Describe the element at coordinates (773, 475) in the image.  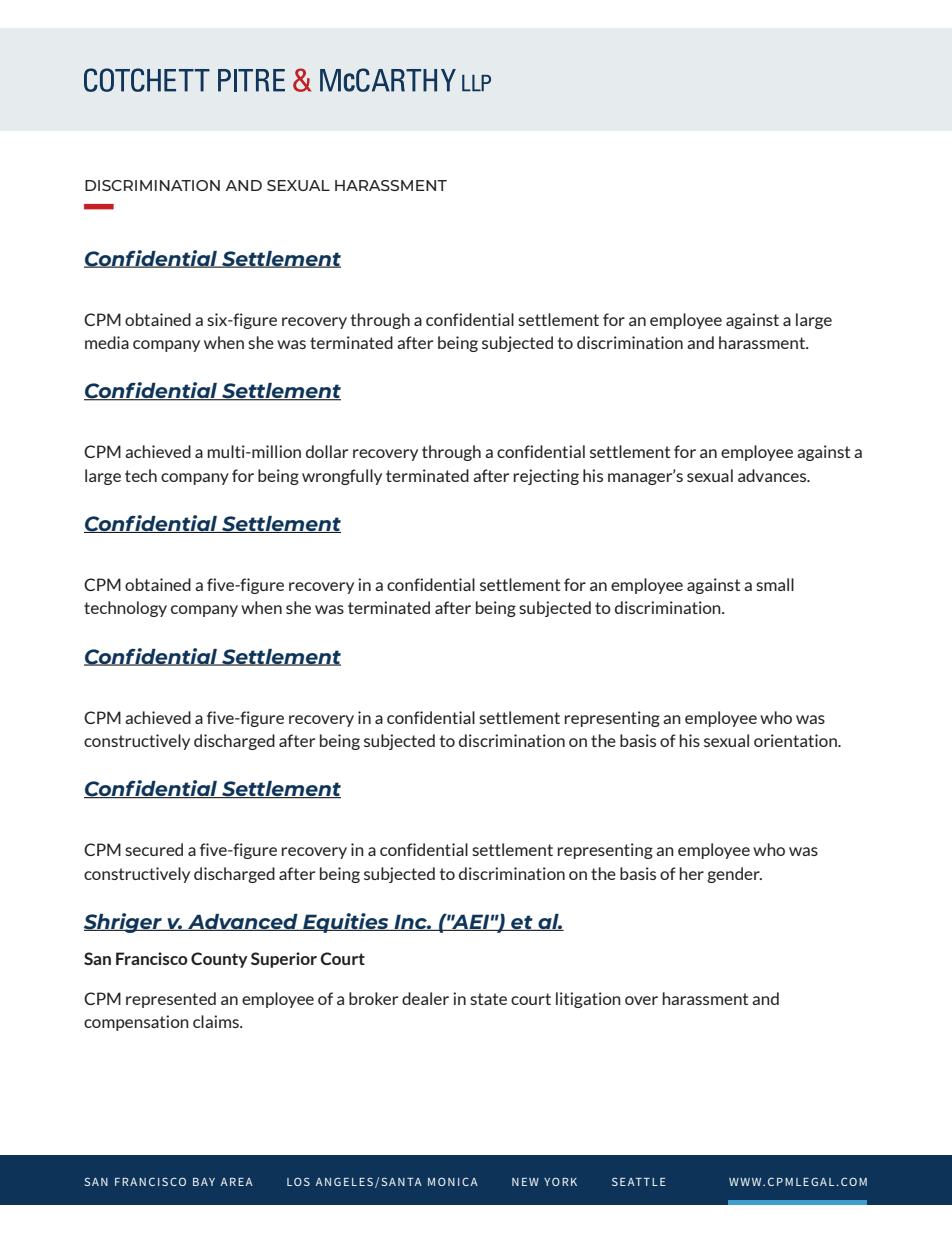
I see `advances` at that location.
